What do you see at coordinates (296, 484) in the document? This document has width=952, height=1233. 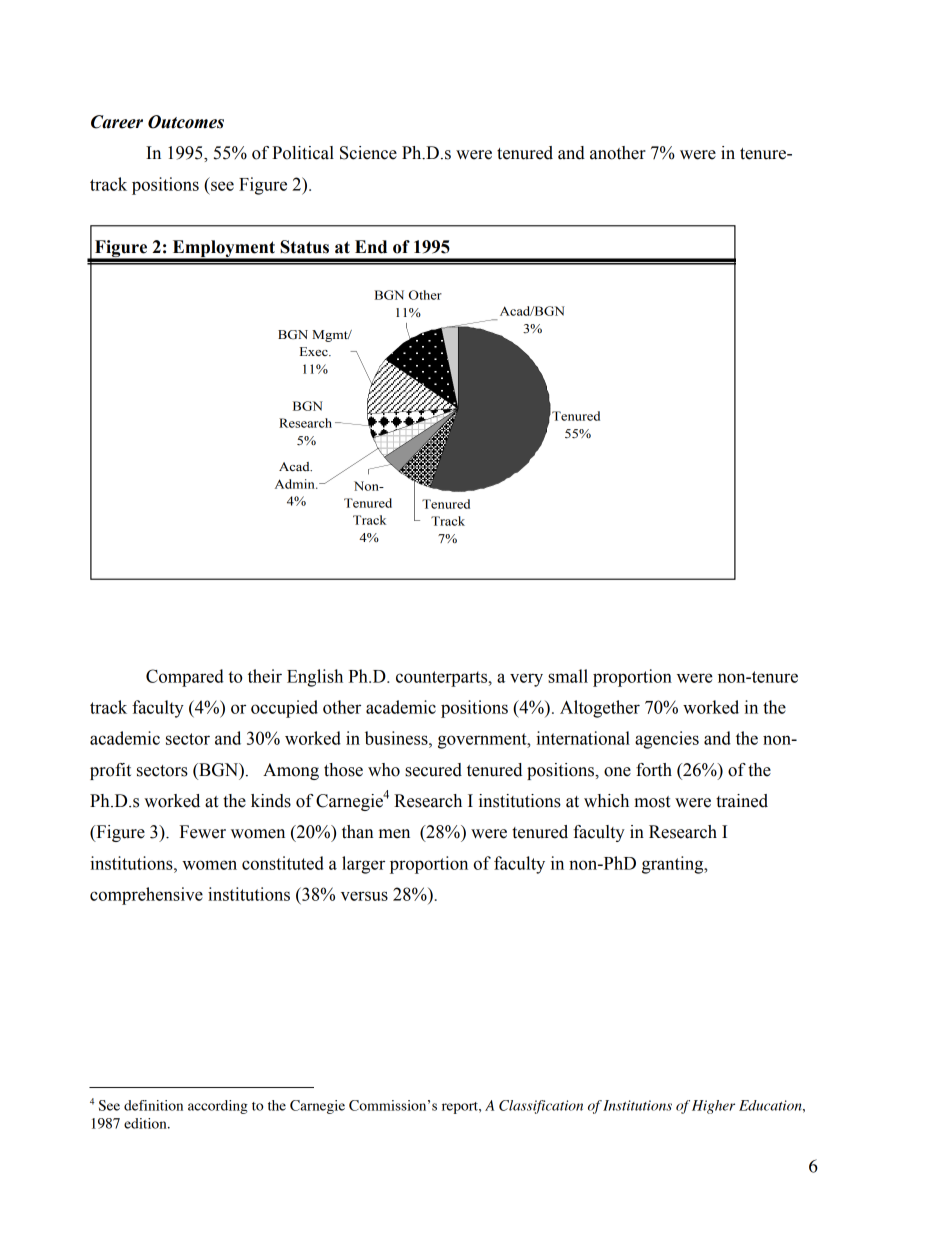 I see `Admin` at bounding box center [296, 484].
